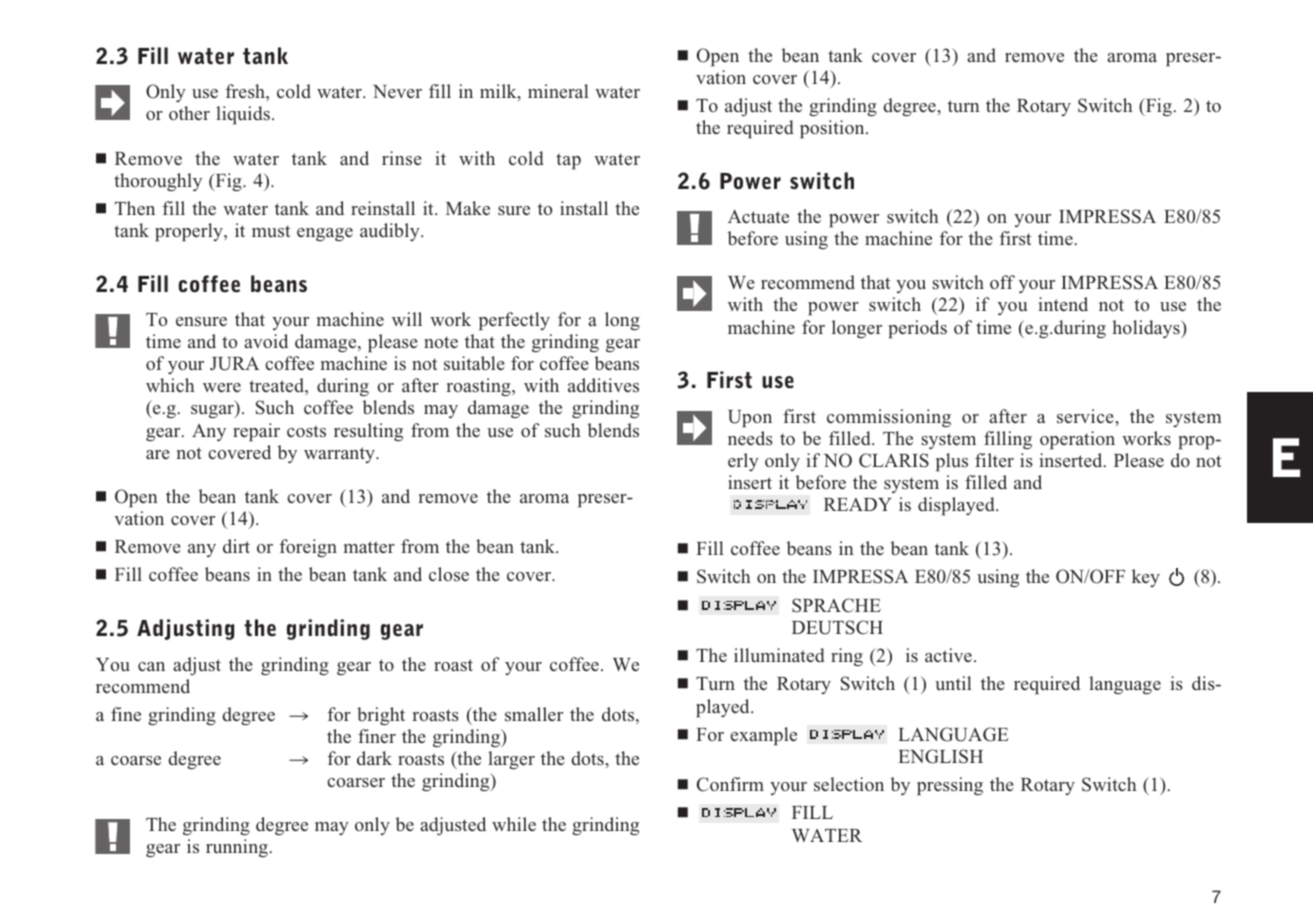 This page has width=1313, height=924. Describe the element at coordinates (340, 455) in the page. I see `warranty` at that location.
